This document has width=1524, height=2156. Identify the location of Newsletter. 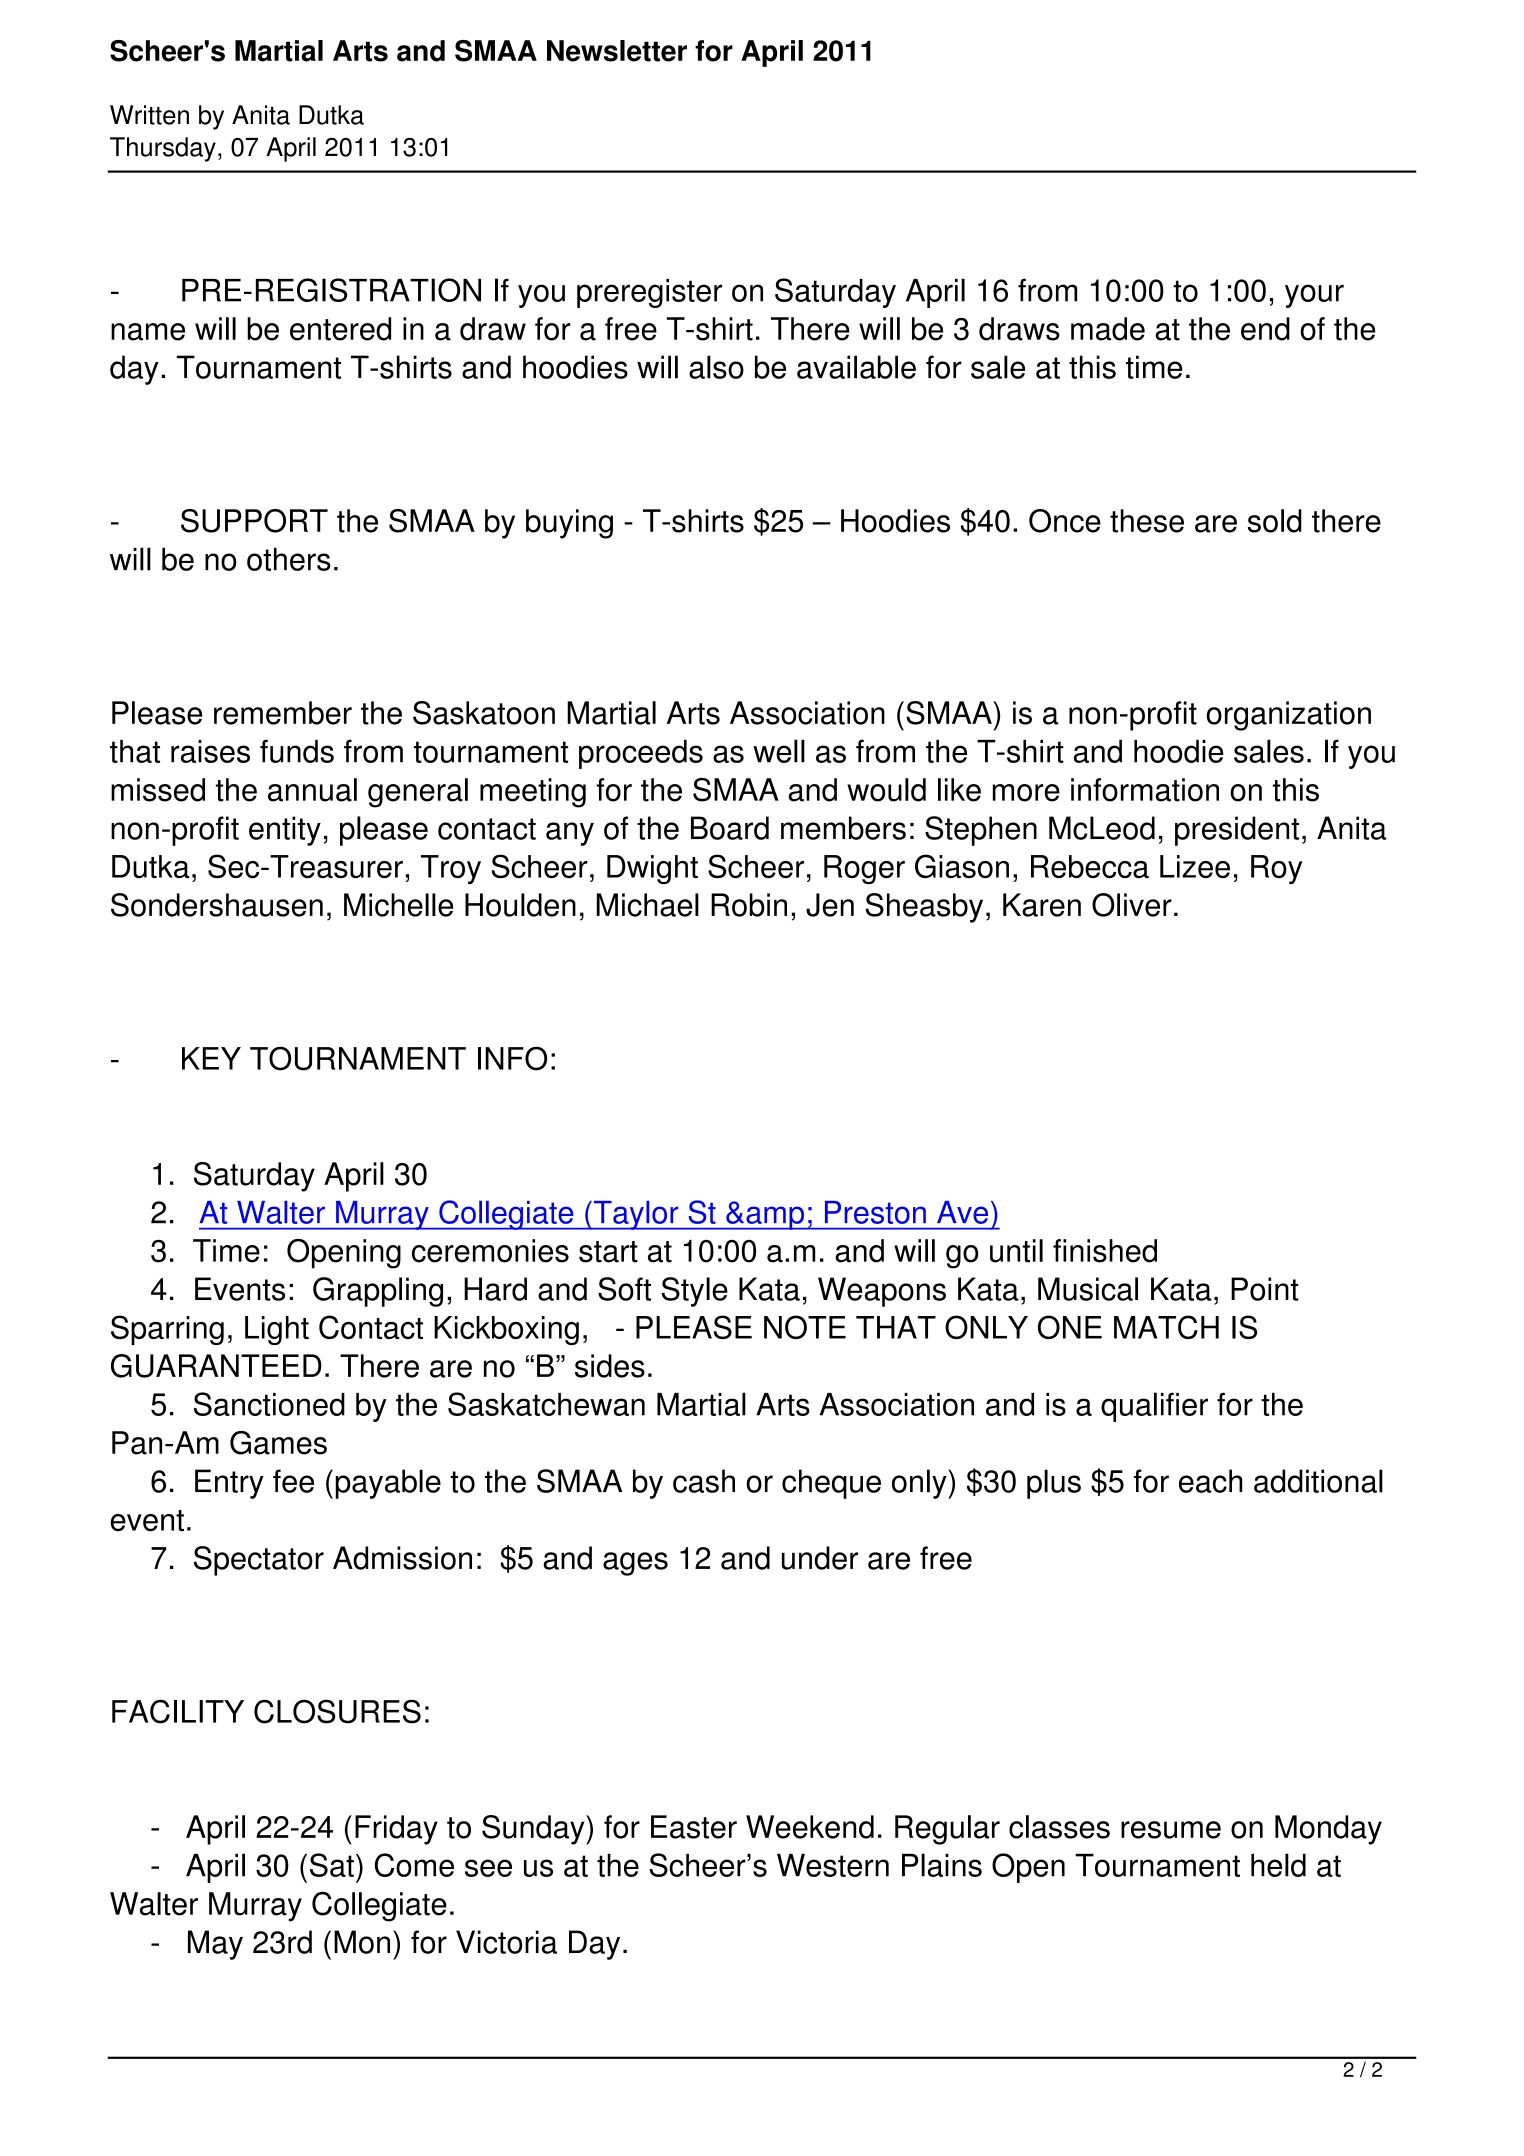
(617, 51).
